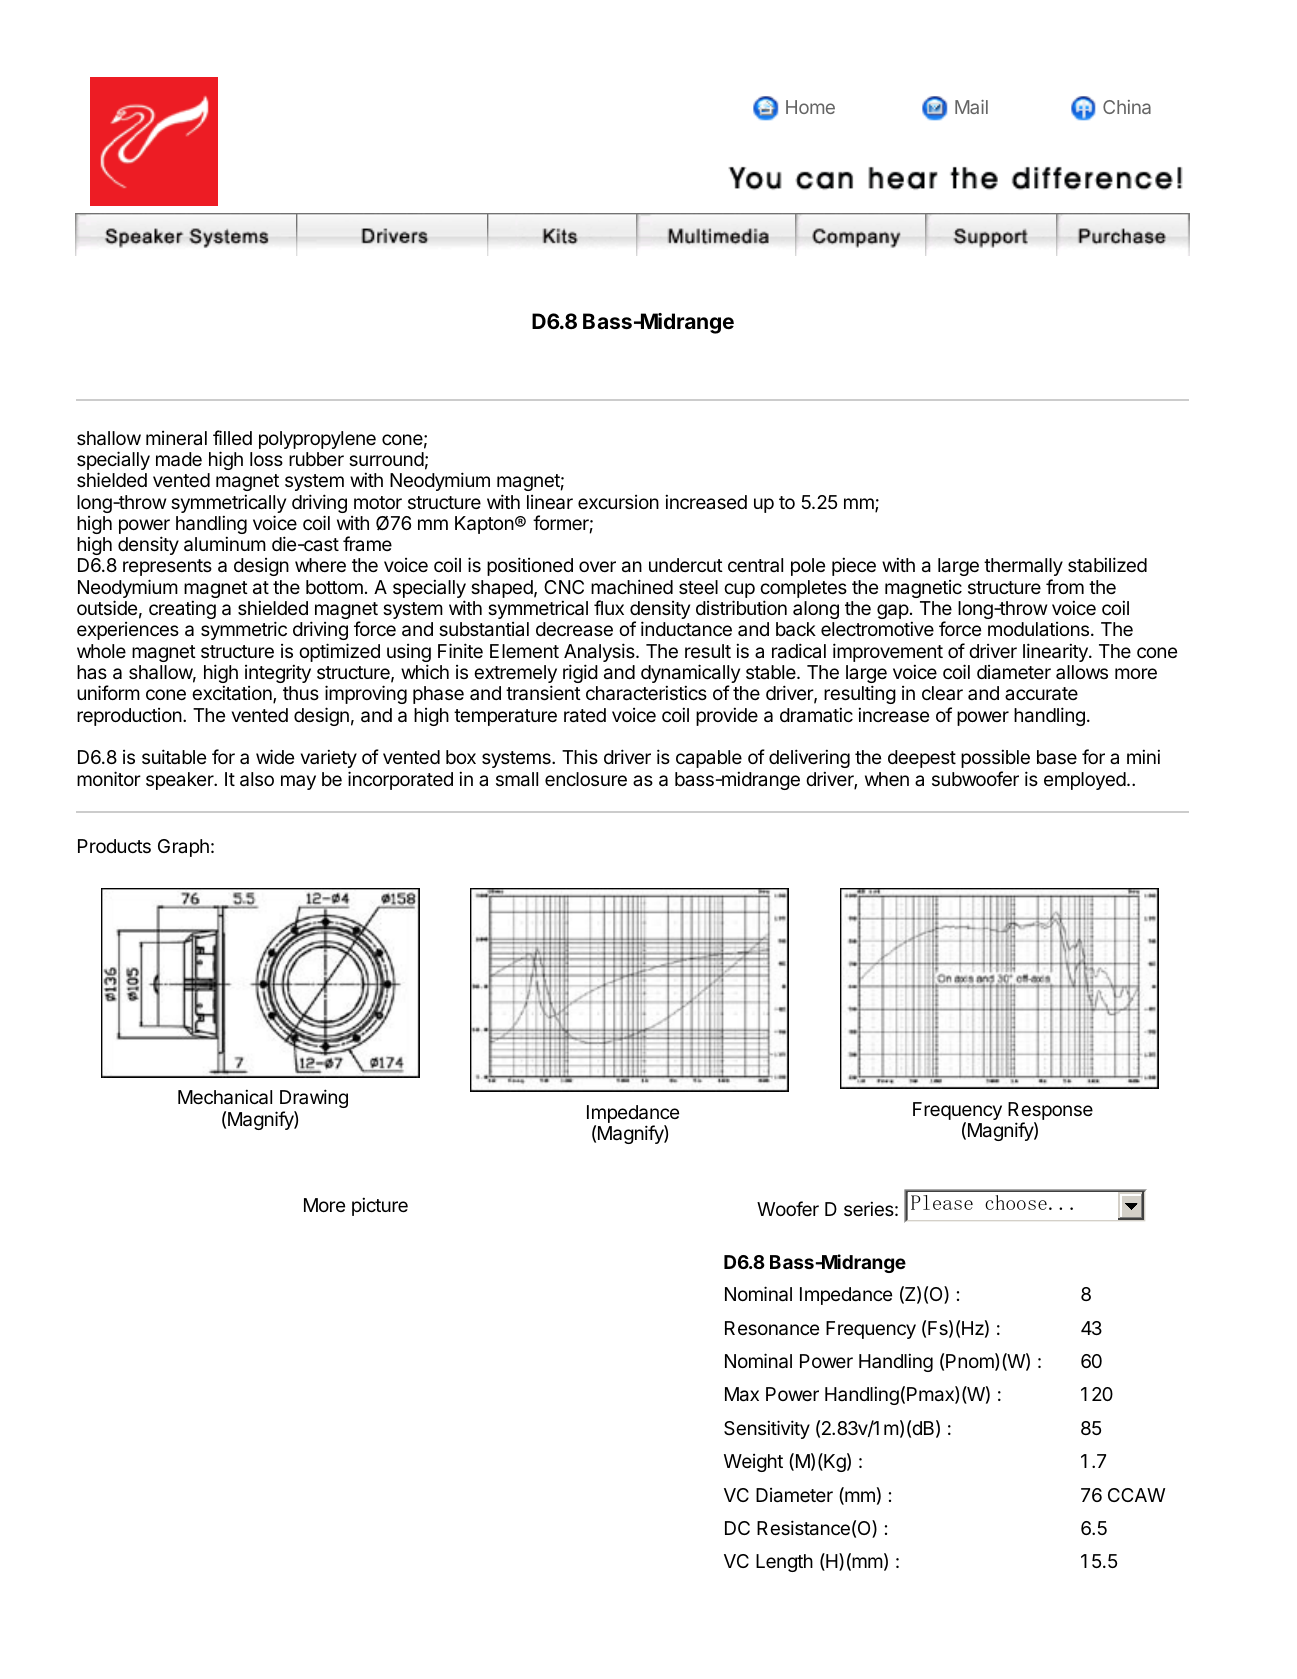 Image resolution: width=1297 pixels, height=1679 pixels. Describe the element at coordinates (618, 502) in the image. I see `excursion` at that location.
